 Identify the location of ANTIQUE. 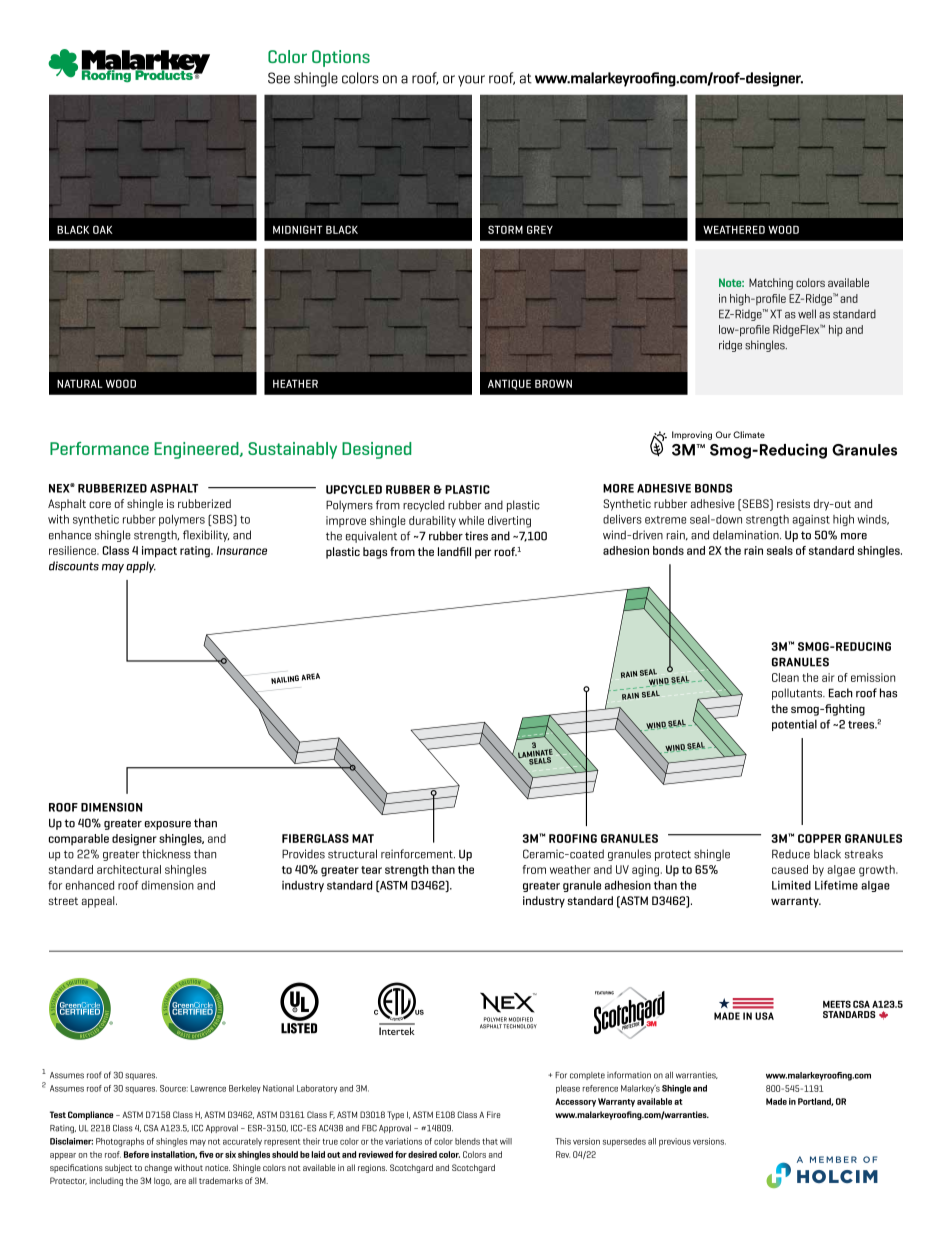
(509, 384).
